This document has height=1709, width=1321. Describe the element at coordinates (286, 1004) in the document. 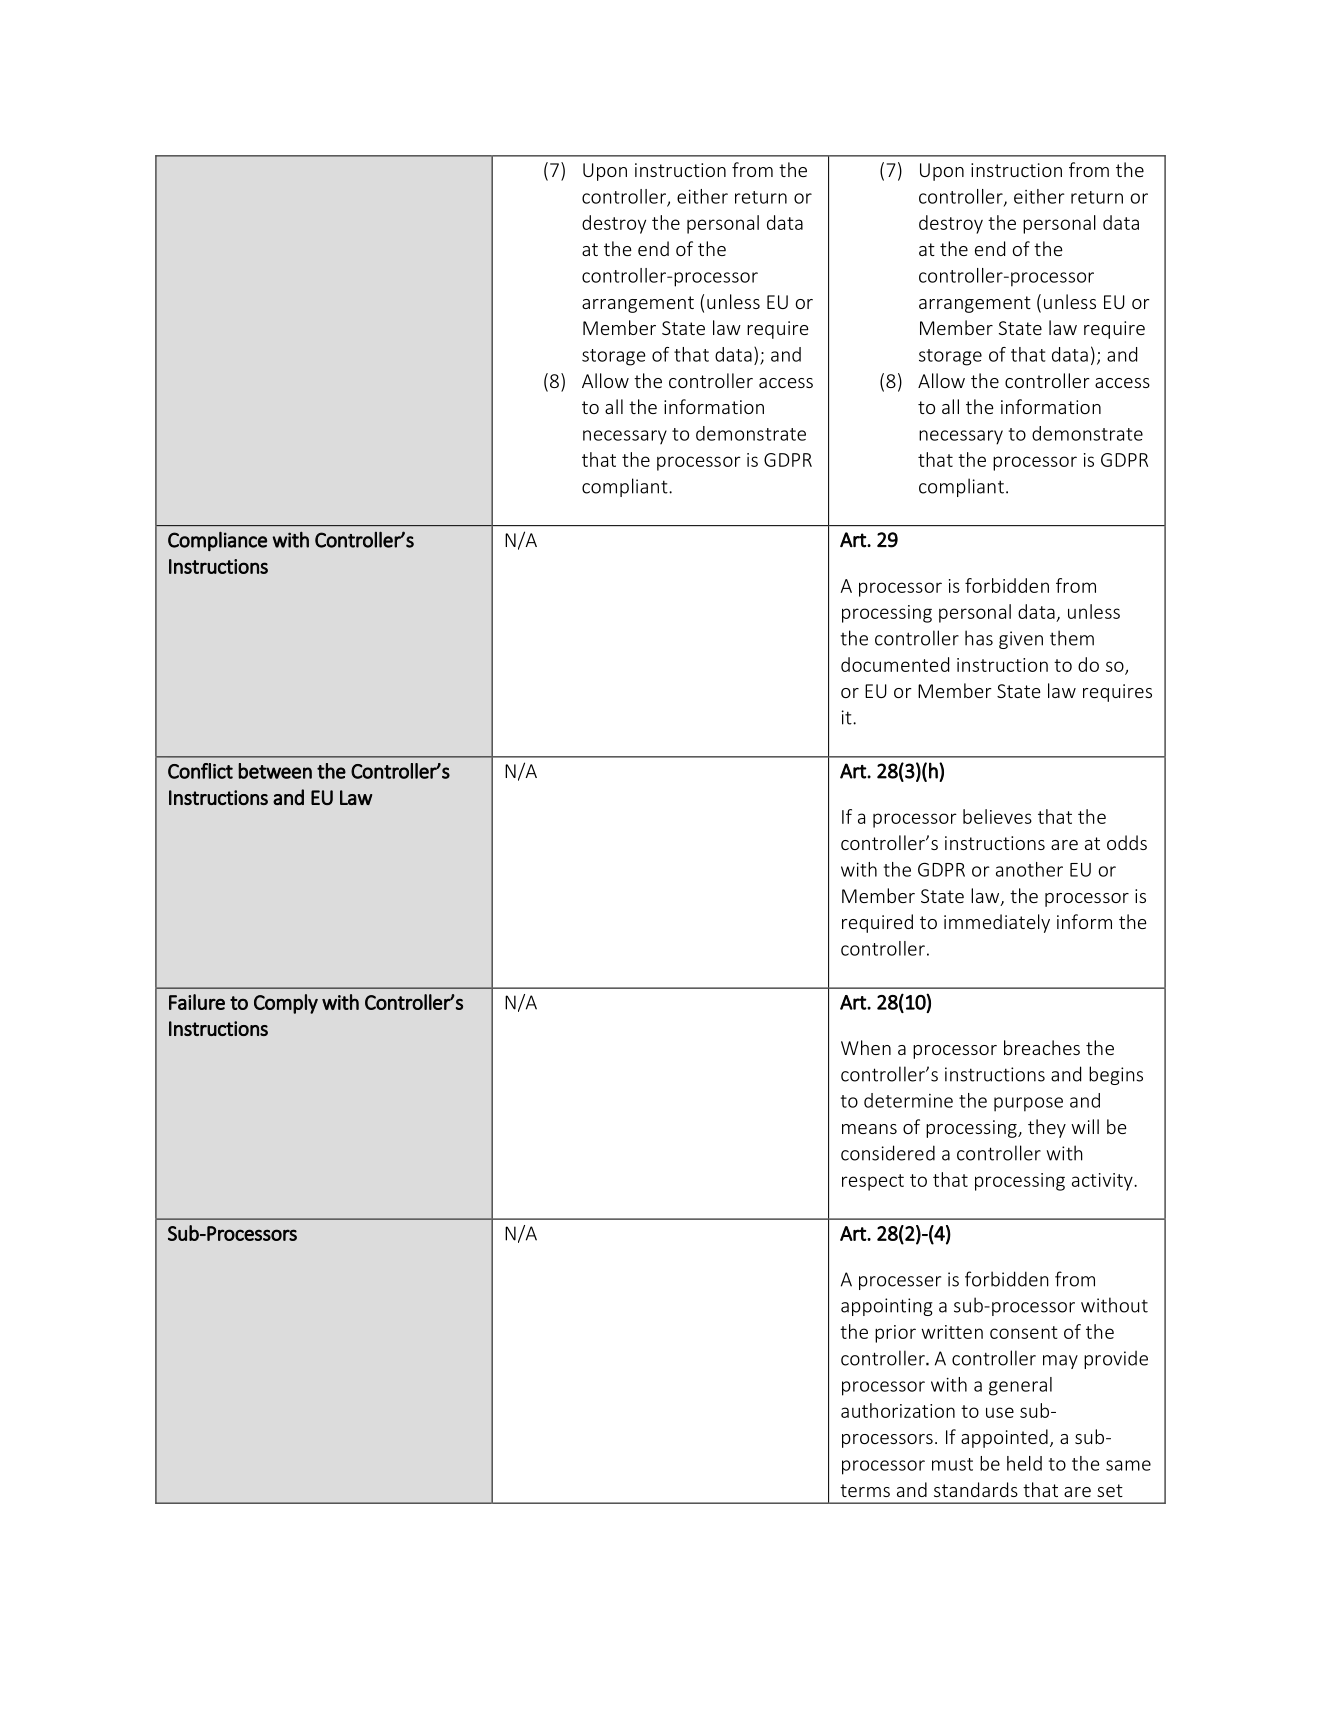

I see `Comply` at that location.
